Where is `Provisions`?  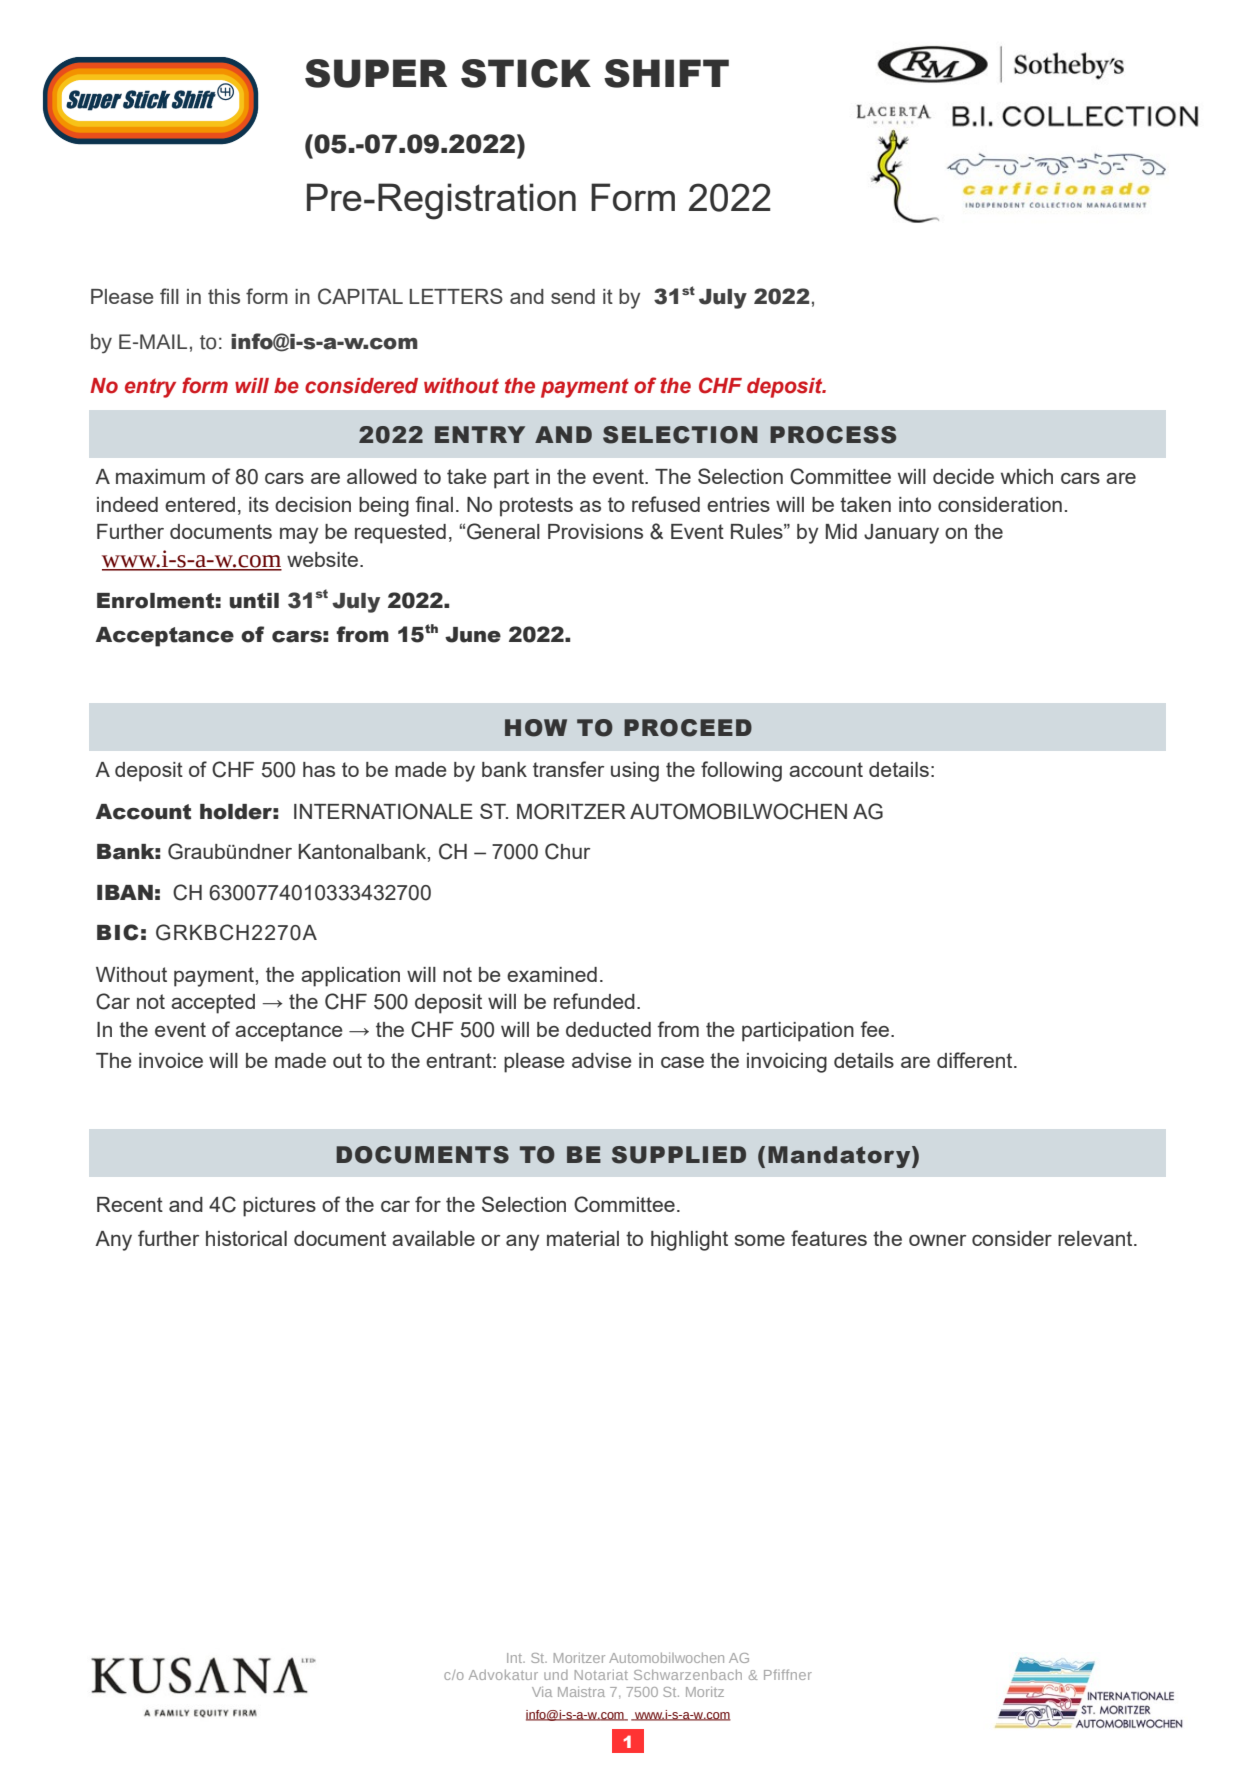
Provisions is located at coordinates (595, 531).
